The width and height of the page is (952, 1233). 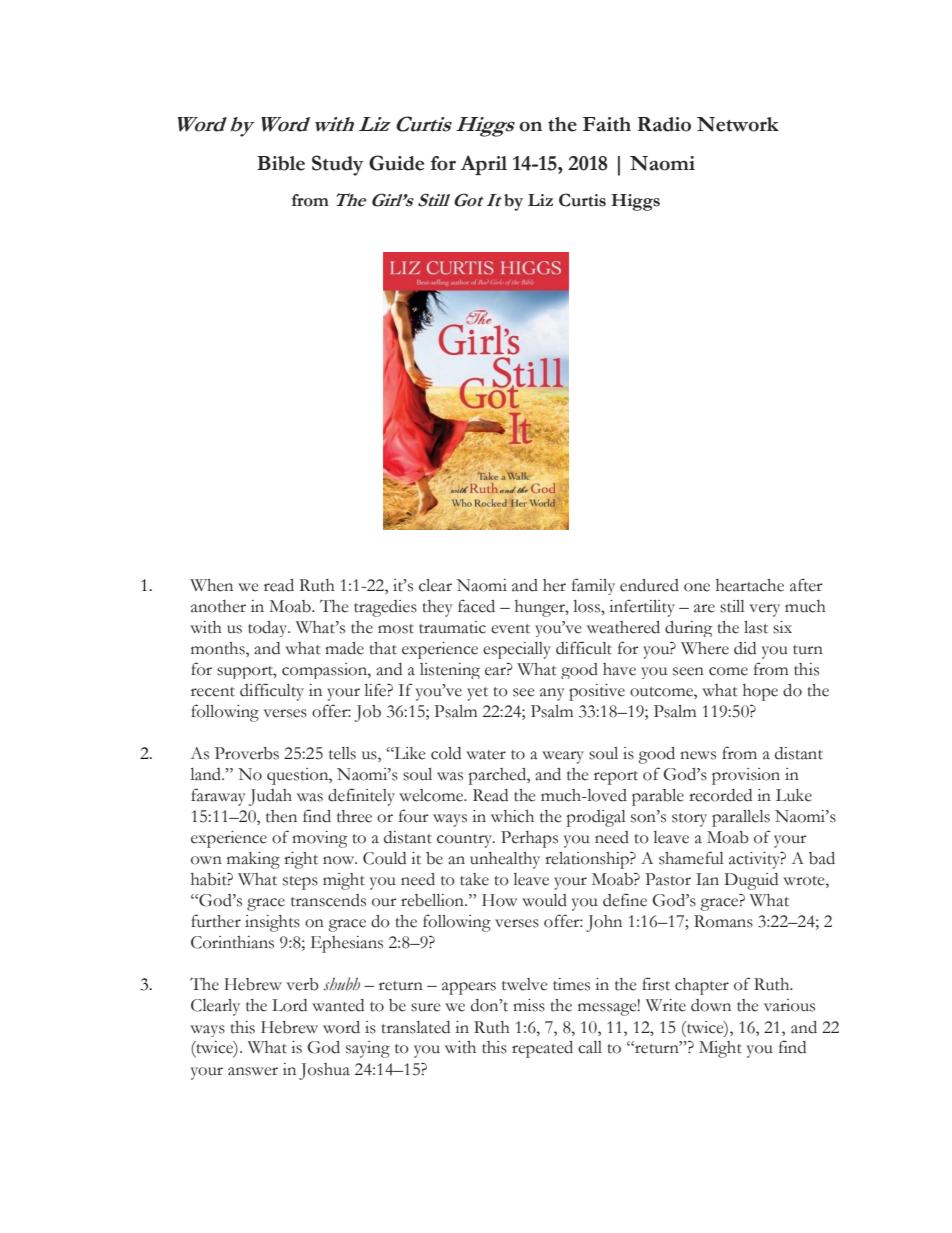 What do you see at coordinates (738, 124) in the page?
I see `Network` at bounding box center [738, 124].
